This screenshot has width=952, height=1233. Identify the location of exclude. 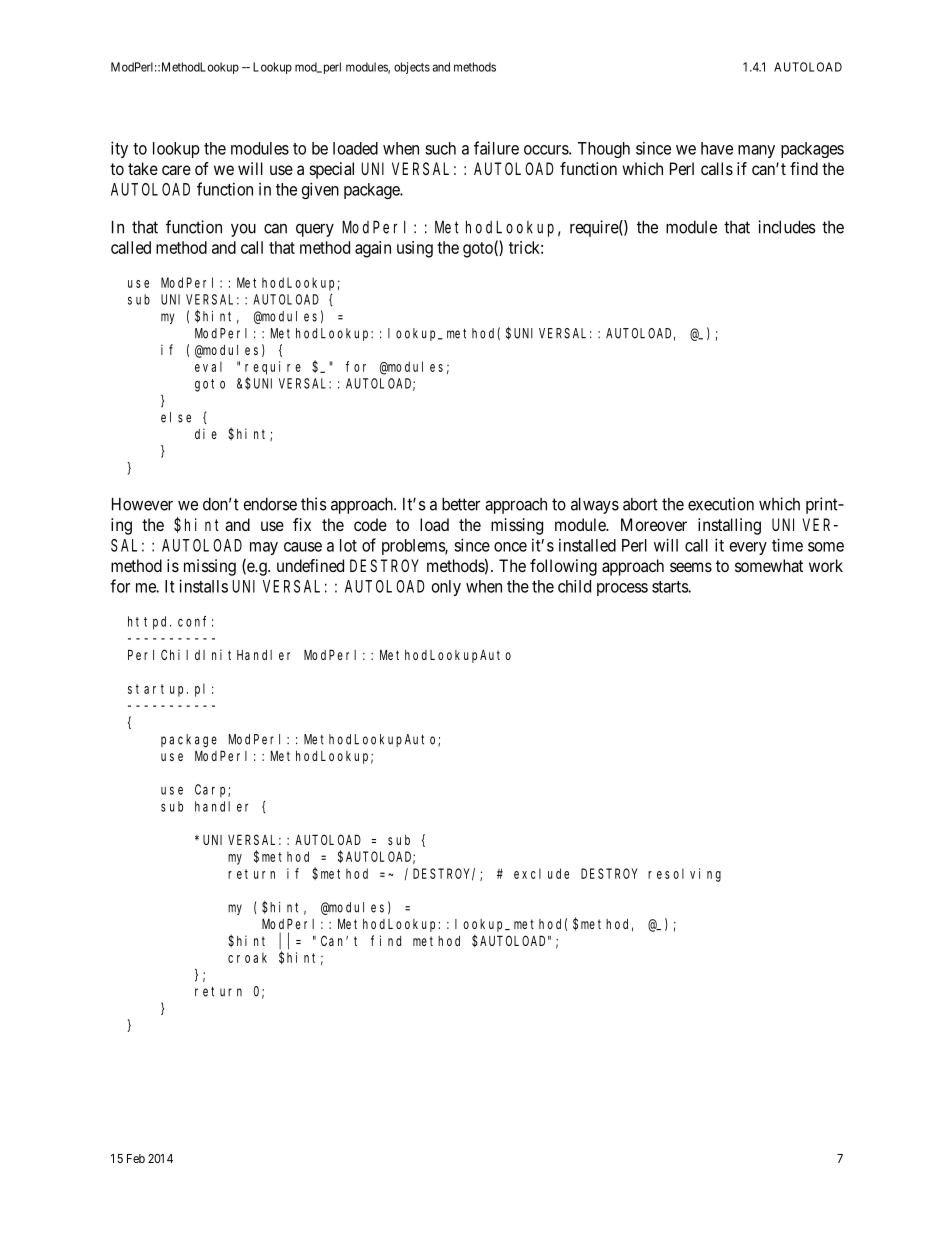
(541, 873).
